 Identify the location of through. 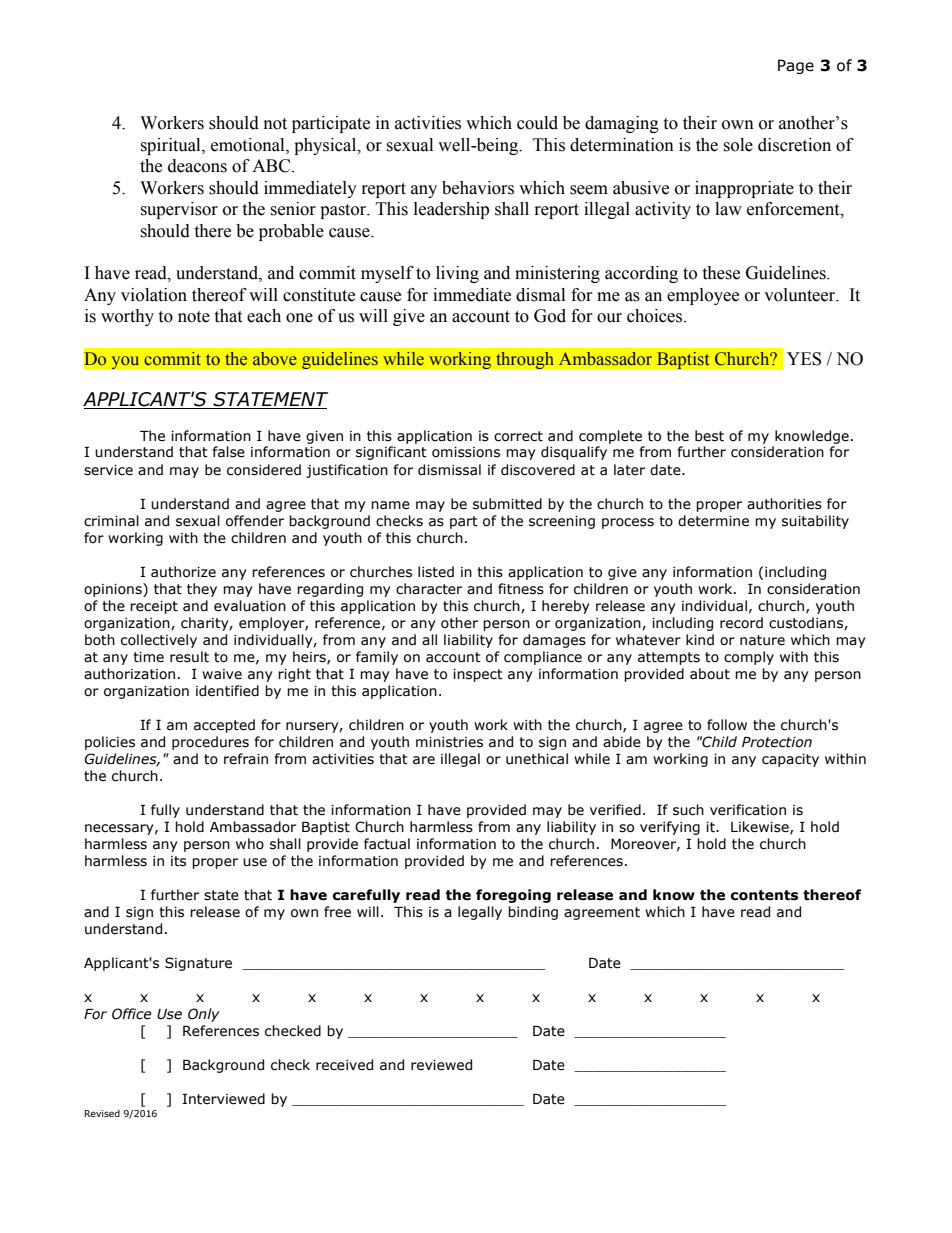
(525, 360).
